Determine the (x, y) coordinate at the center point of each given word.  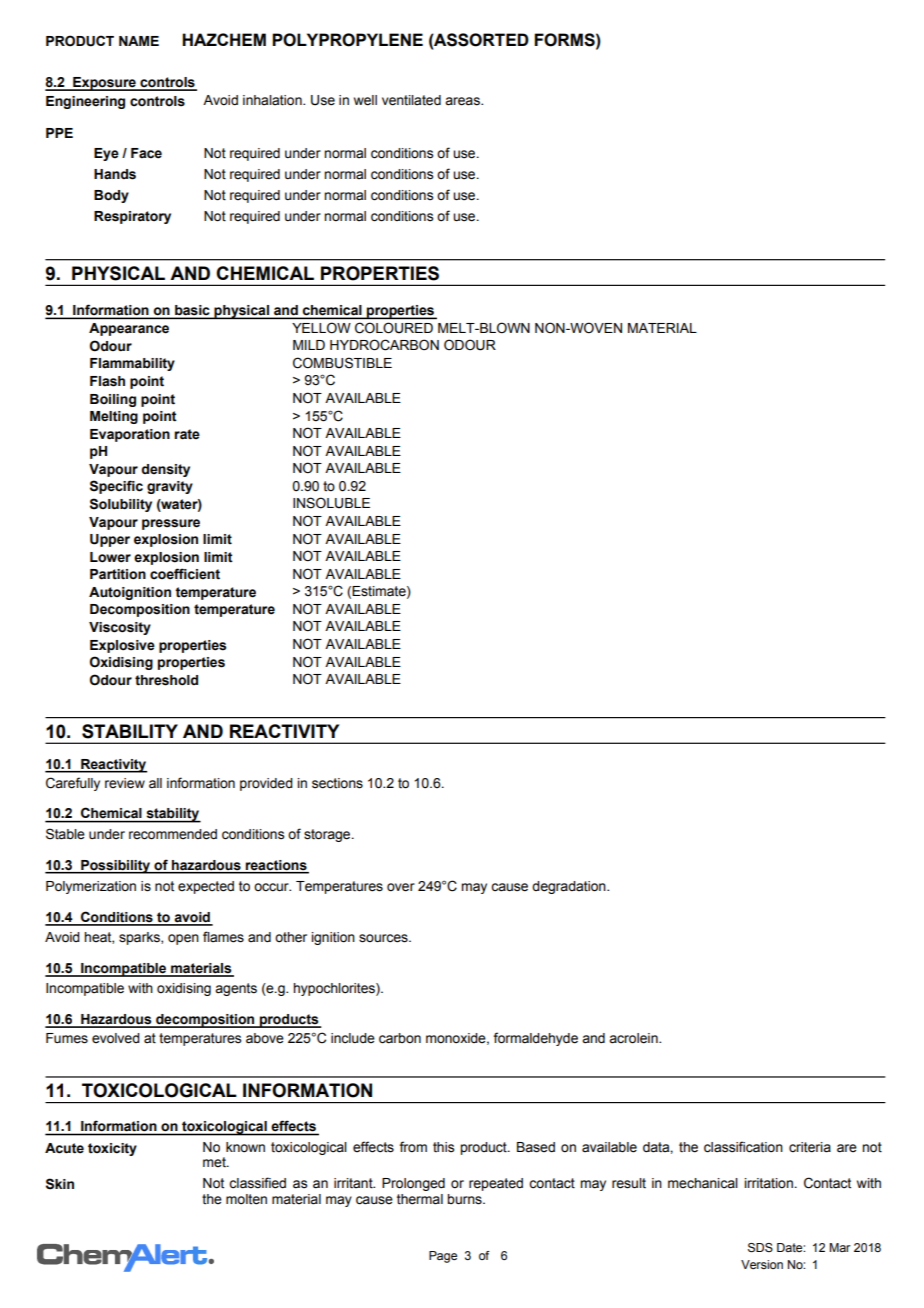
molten (246, 1199)
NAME (139, 41)
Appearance (129, 329)
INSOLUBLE (331, 503)
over (401, 887)
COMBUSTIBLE (342, 363)
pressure (171, 524)
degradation (570, 887)
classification (743, 1147)
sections (337, 783)
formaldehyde (535, 1039)
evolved (116, 1038)
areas (463, 101)
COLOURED (394, 328)
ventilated (411, 100)
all (155, 783)
